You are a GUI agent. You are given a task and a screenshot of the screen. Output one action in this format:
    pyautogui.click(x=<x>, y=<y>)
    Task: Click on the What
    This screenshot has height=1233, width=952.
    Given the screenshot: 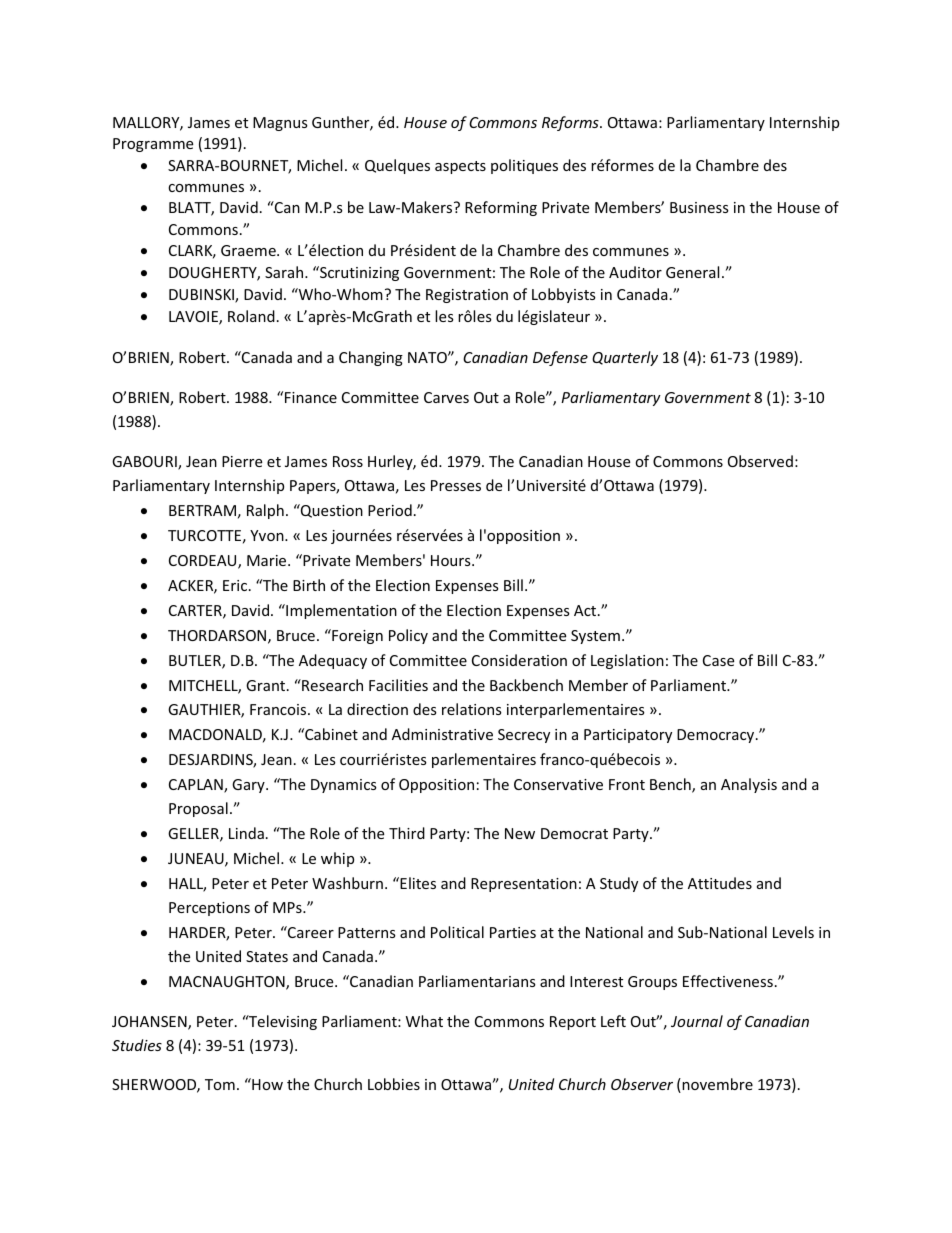 What is the action you would take?
    pyautogui.click(x=424, y=1021)
